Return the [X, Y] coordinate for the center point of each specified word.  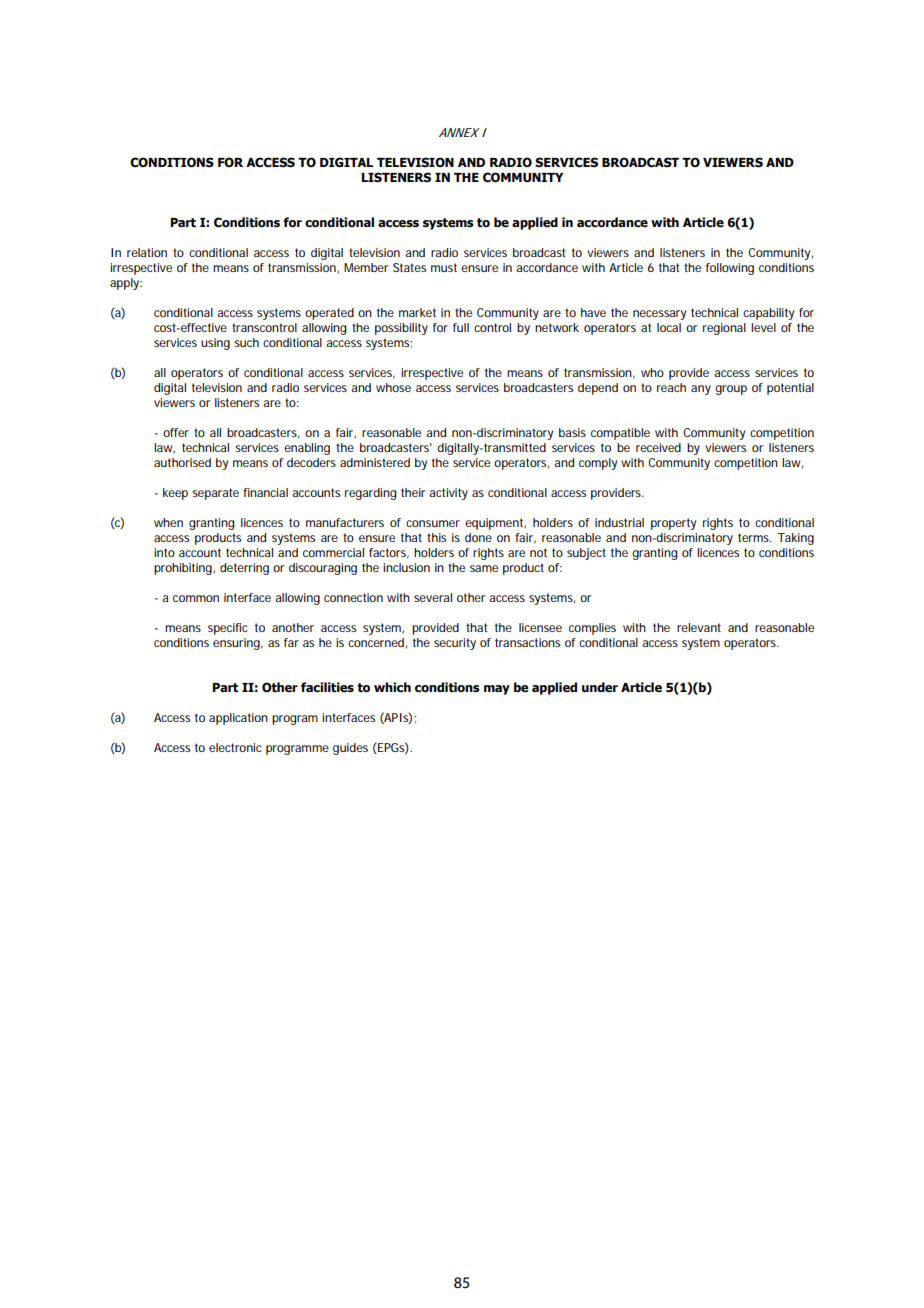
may [497, 690]
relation [147, 252]
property [673, 524]
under [600, 687]
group [731, 390]
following [730, 269]
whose [393, 387]
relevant [699, 627]
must [444, 267]
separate [215, 494]
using [215, 344]
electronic [235, 747]
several [433, 597]
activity [448, 494]
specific [228, 629]
